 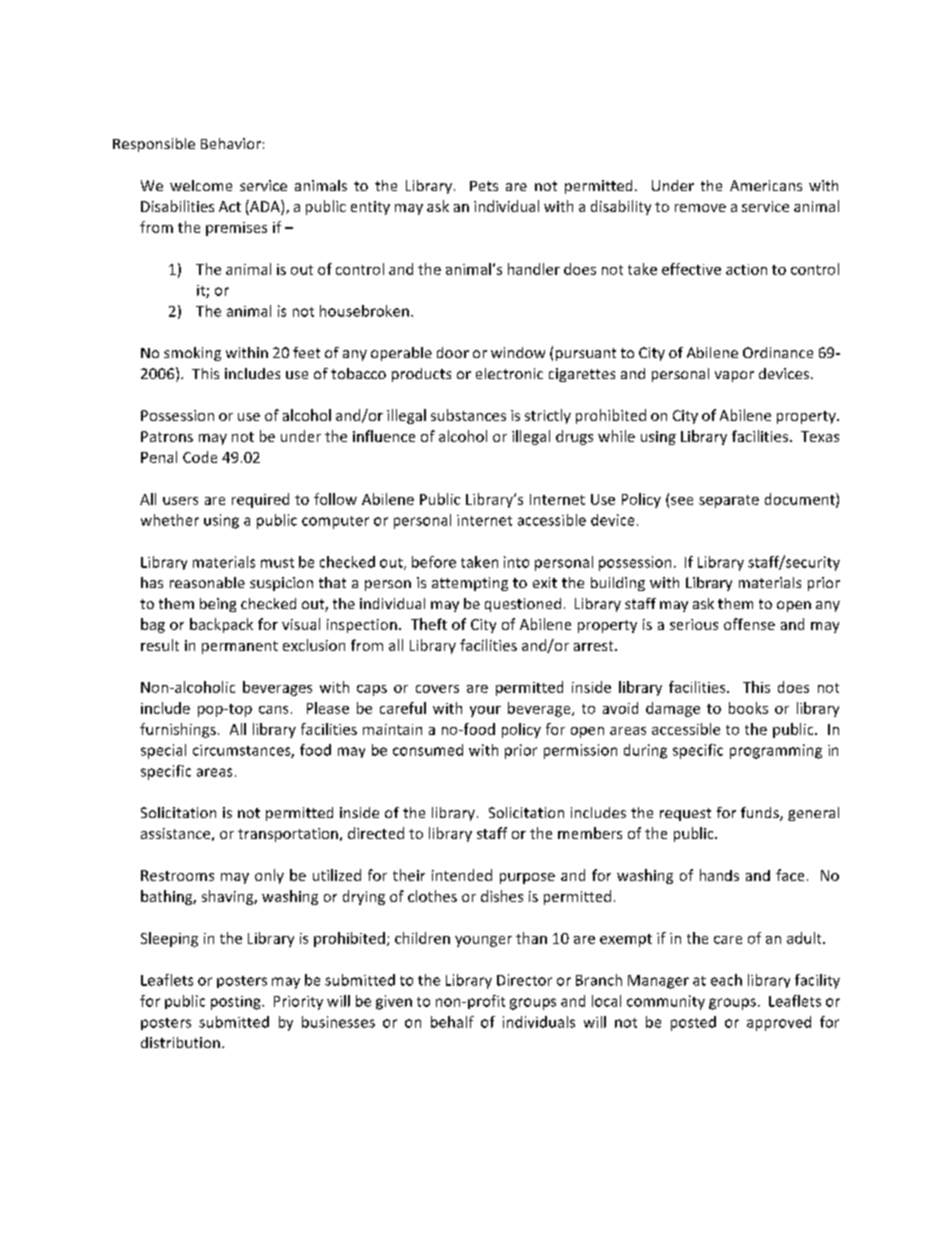 What do you see at coordinates (700, 208) in the screenshot?
I see `remove` at bounding box center [700, 208].
